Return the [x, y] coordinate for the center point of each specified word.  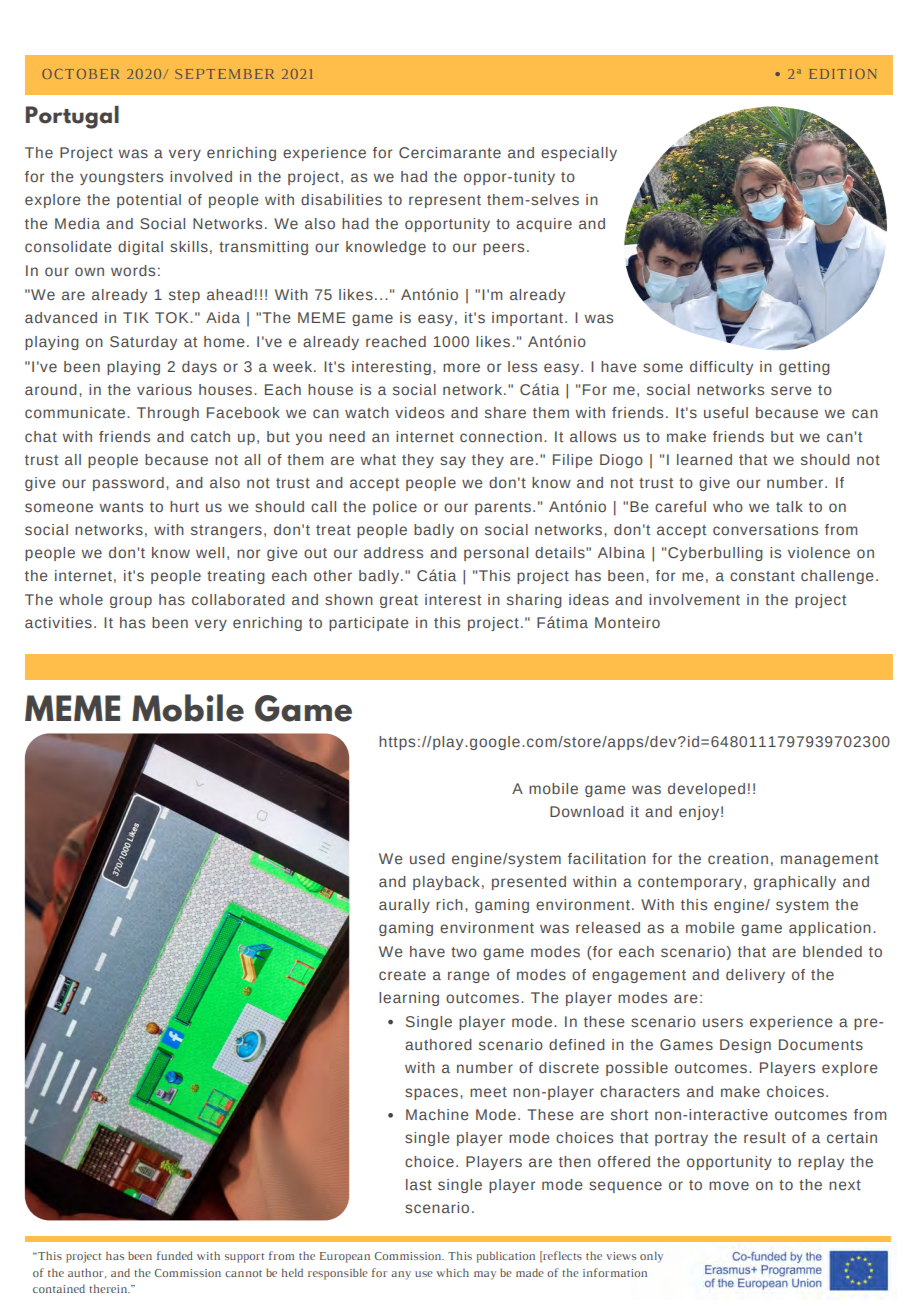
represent [445, 201]
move [729, 1185]
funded [175, 1255]
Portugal [72, 117]
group [131, 602]
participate [369, 624]
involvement [694, 599]
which [452, 1272]
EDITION [843, 74]
